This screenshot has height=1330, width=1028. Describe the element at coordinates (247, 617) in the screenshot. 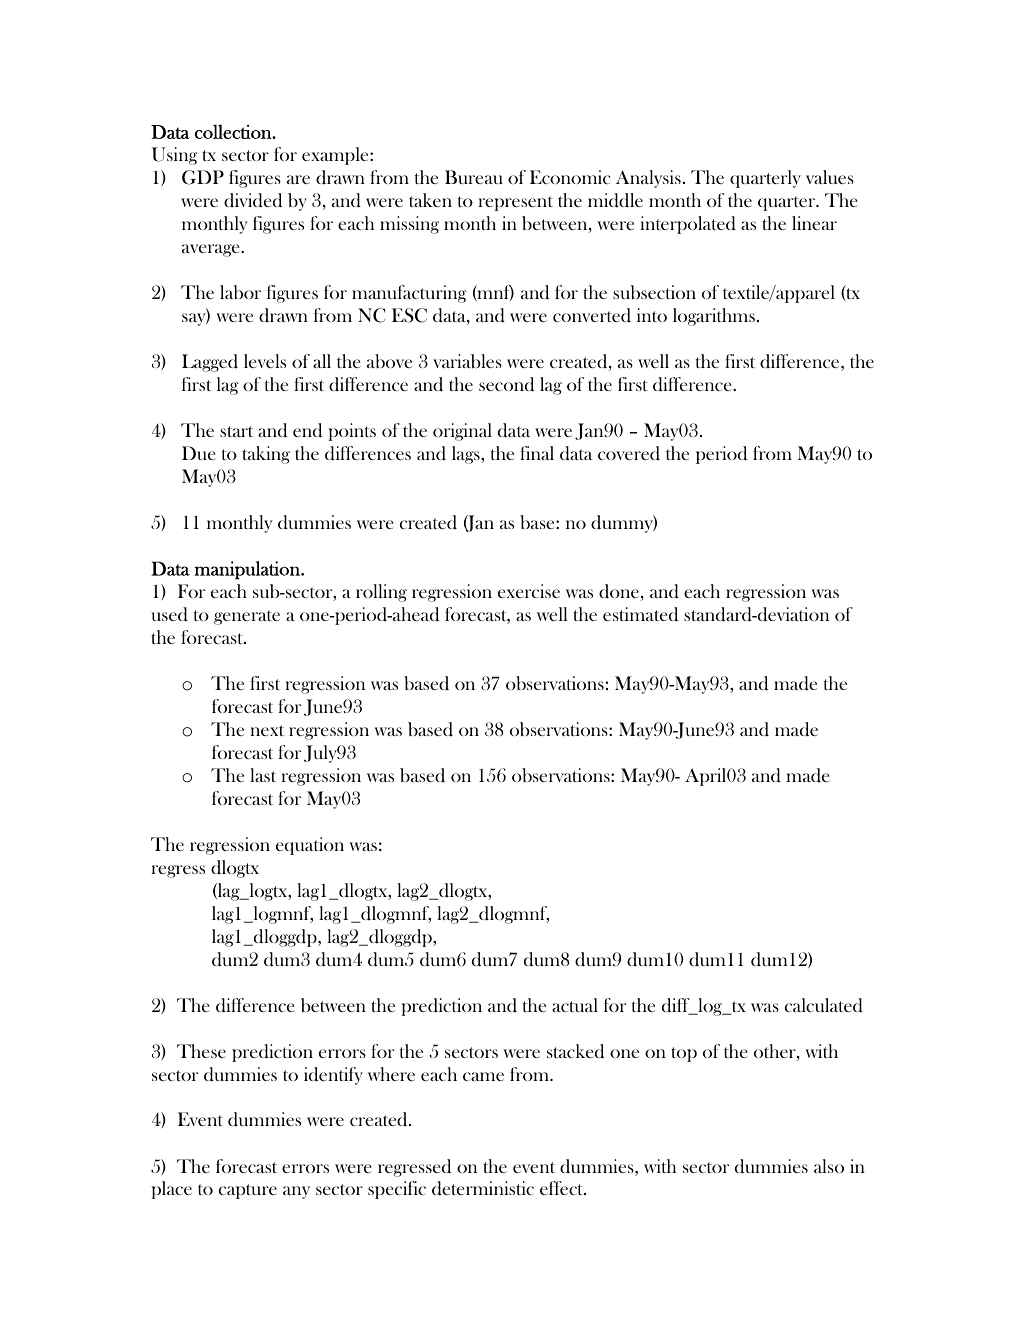

I see `generate` at that location.
